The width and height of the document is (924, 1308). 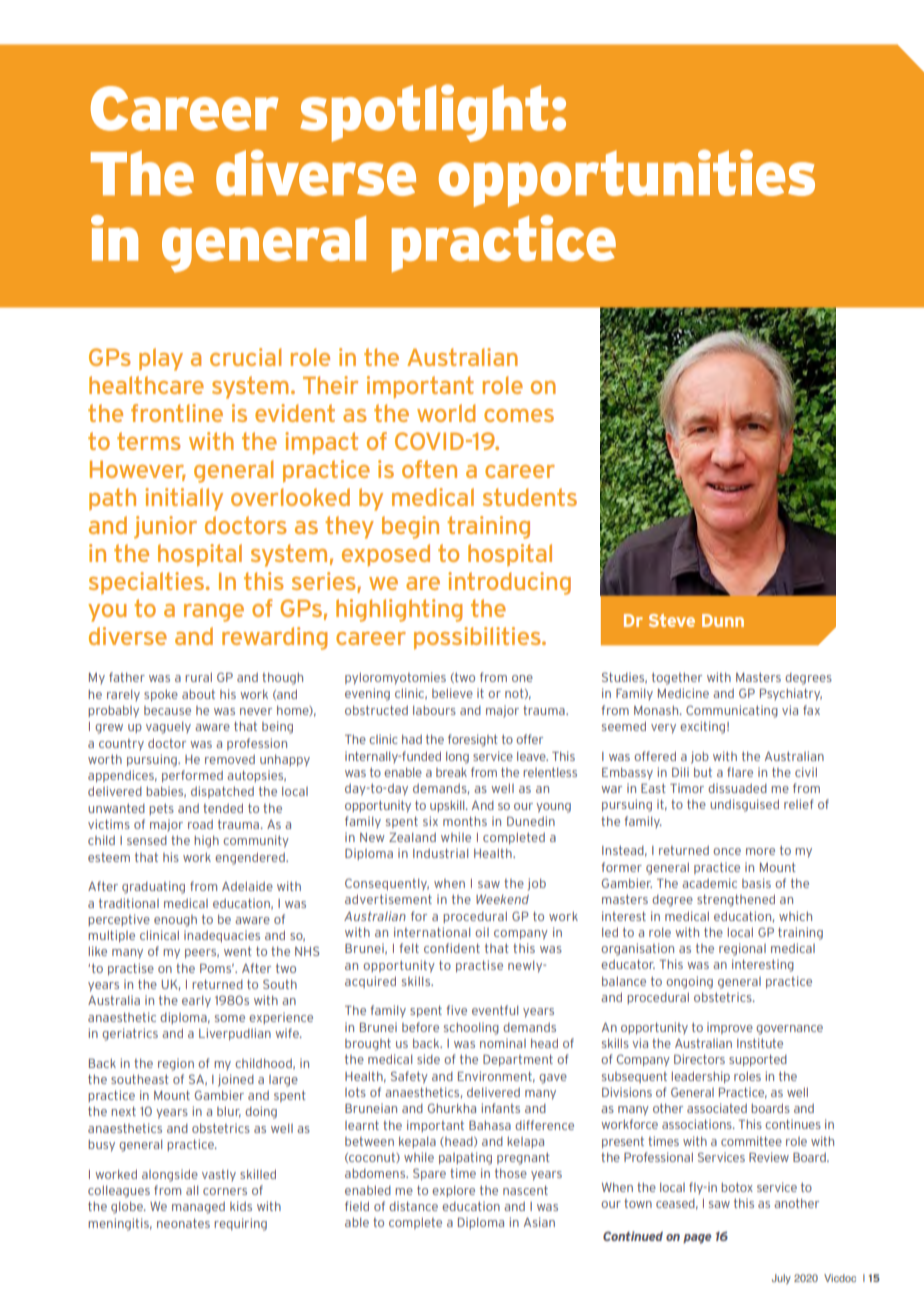 What do you see at coordinates (627, 178) in the document?
I see `opportunities` at bounding box center [627, 178].
